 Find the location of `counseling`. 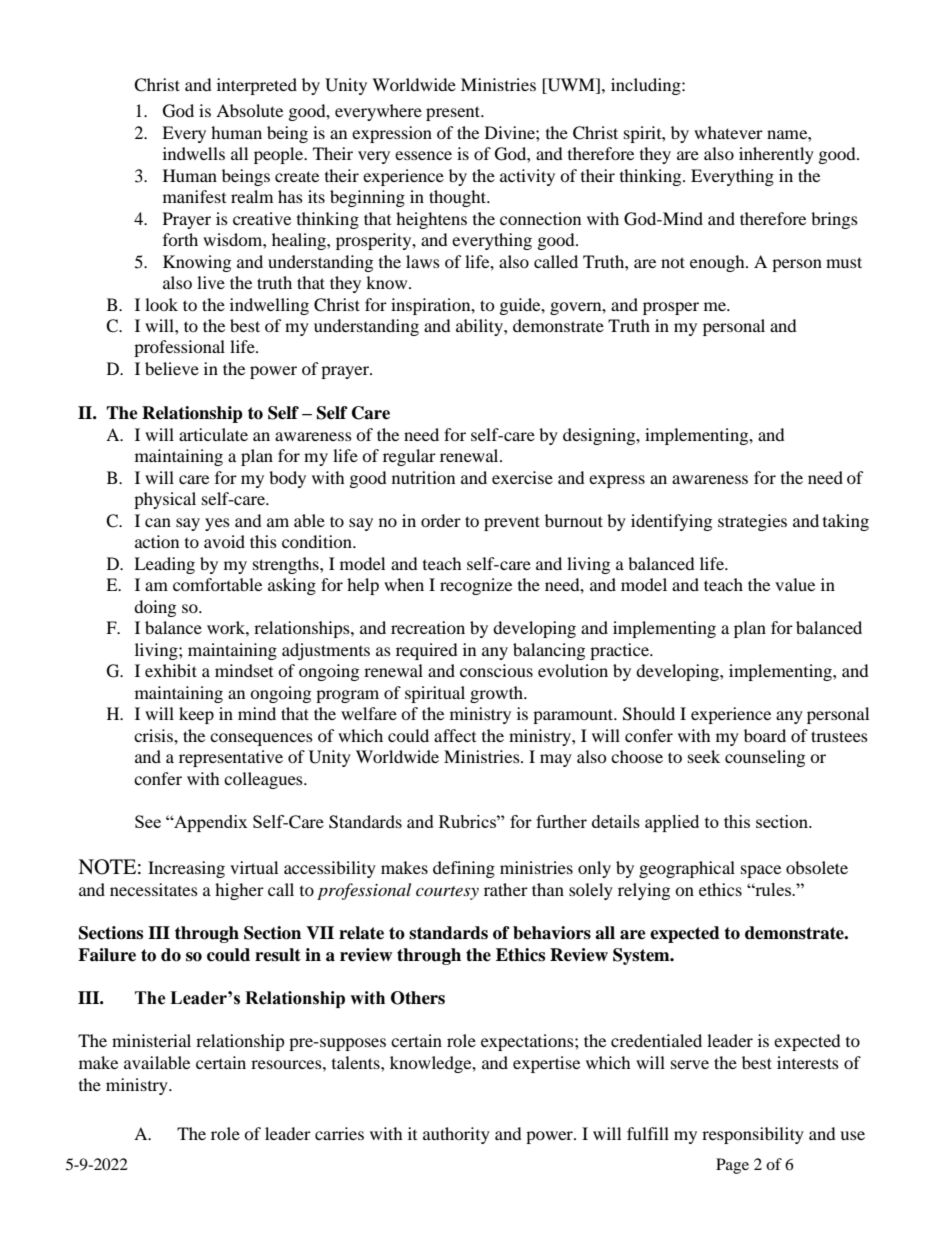

counseling is located at coordinates (765, 758).
